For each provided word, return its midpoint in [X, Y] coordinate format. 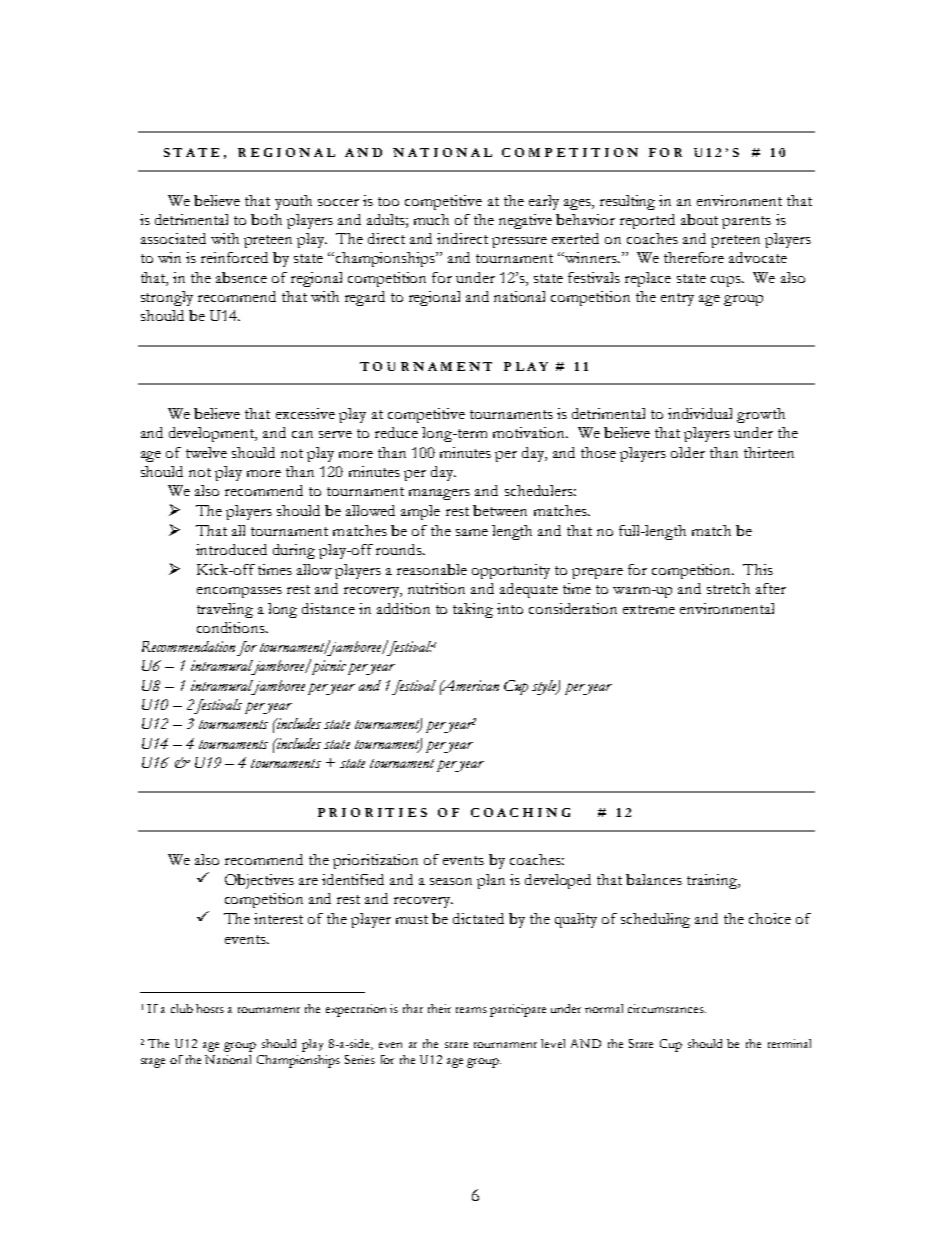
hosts [210, 1008]
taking [473, 610]
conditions [232, 627]
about [699, 219]
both [266, 219]
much [431, 219]
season [451, 881]
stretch [728, 588]
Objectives [259, 881]
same [472, 532]
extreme [649, 609]
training [713, 881]
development [213, 434]
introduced [231, 549]
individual [700, 413]
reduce [396, 432]
